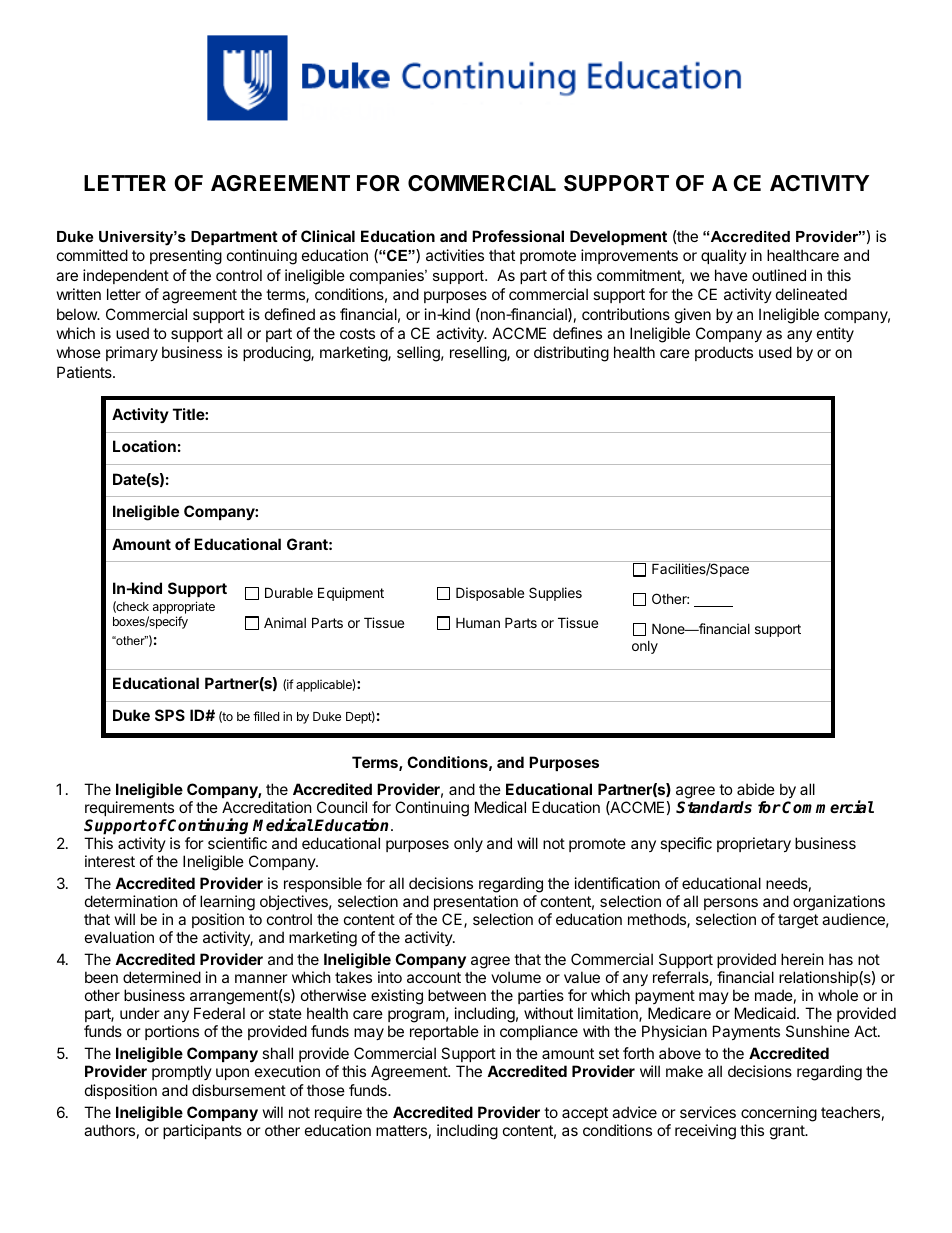  Describe the element at coordinates (756, 789) in the page. I see `abide` at that location.
